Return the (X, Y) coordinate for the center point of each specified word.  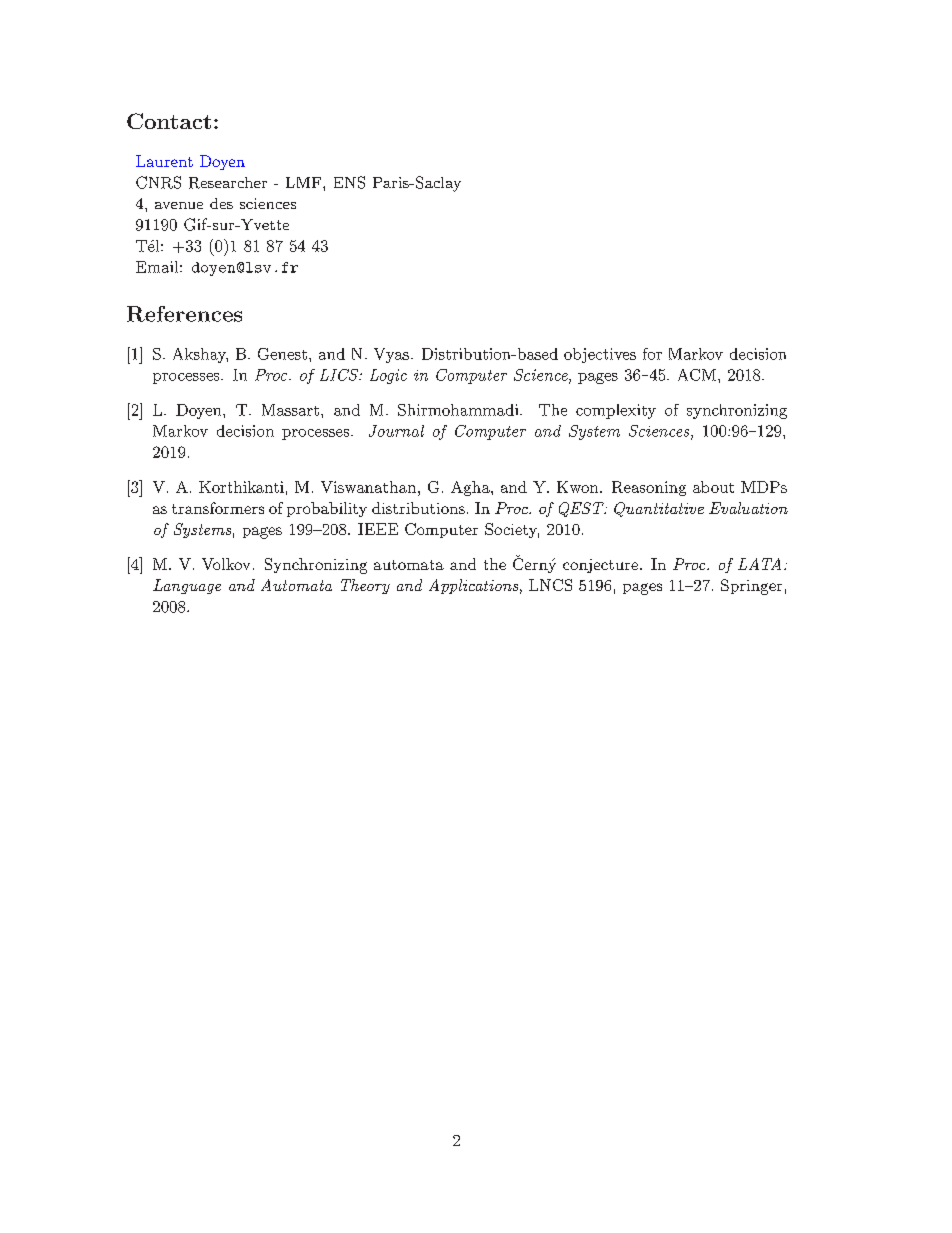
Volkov (226, 564)
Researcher (228, 183)
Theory (365, 586)
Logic (388, 376)
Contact (169, 121)
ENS (349, 182)
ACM (698, 375)
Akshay (200, 355)
